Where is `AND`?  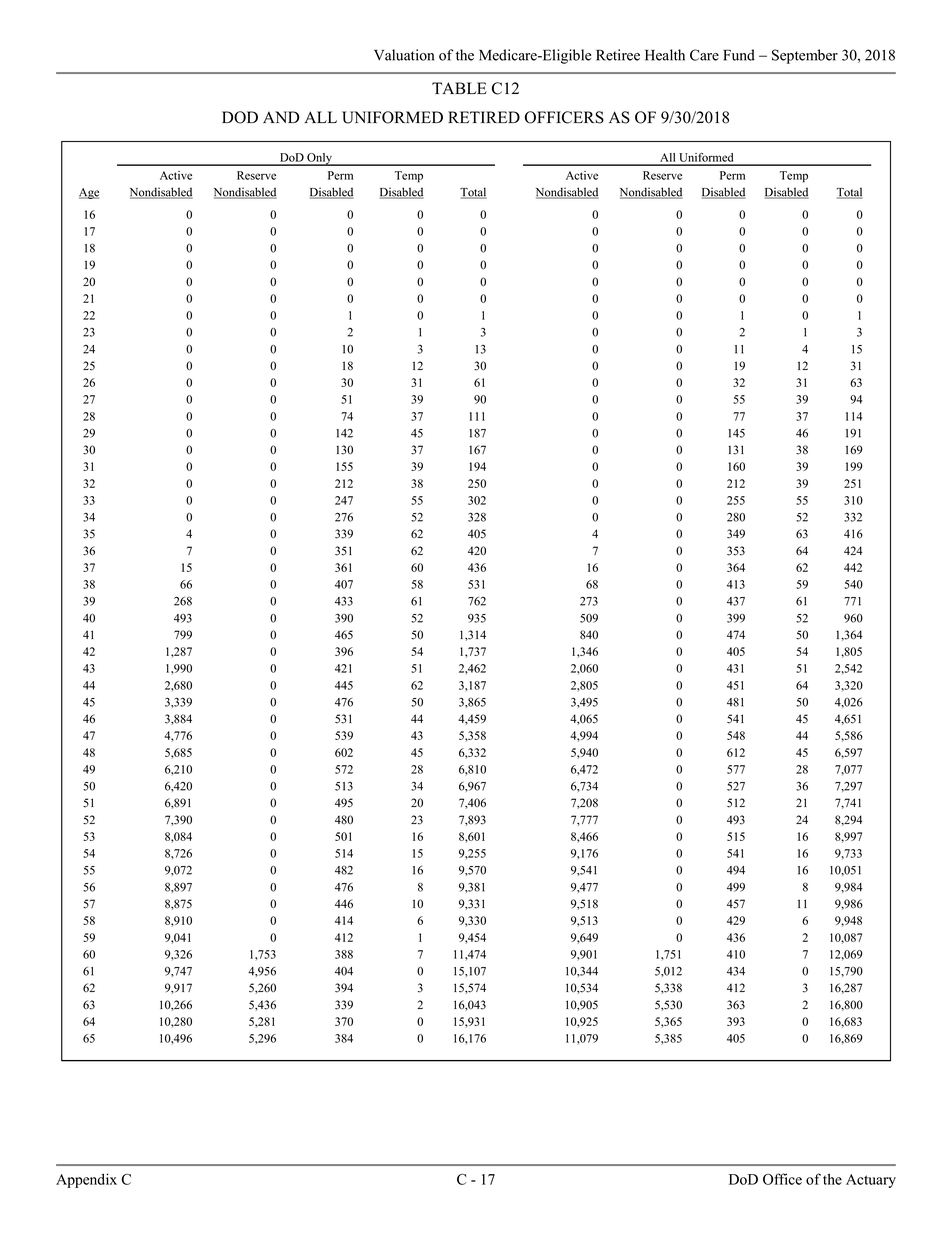 AND is located at coordinates (281, 117).
